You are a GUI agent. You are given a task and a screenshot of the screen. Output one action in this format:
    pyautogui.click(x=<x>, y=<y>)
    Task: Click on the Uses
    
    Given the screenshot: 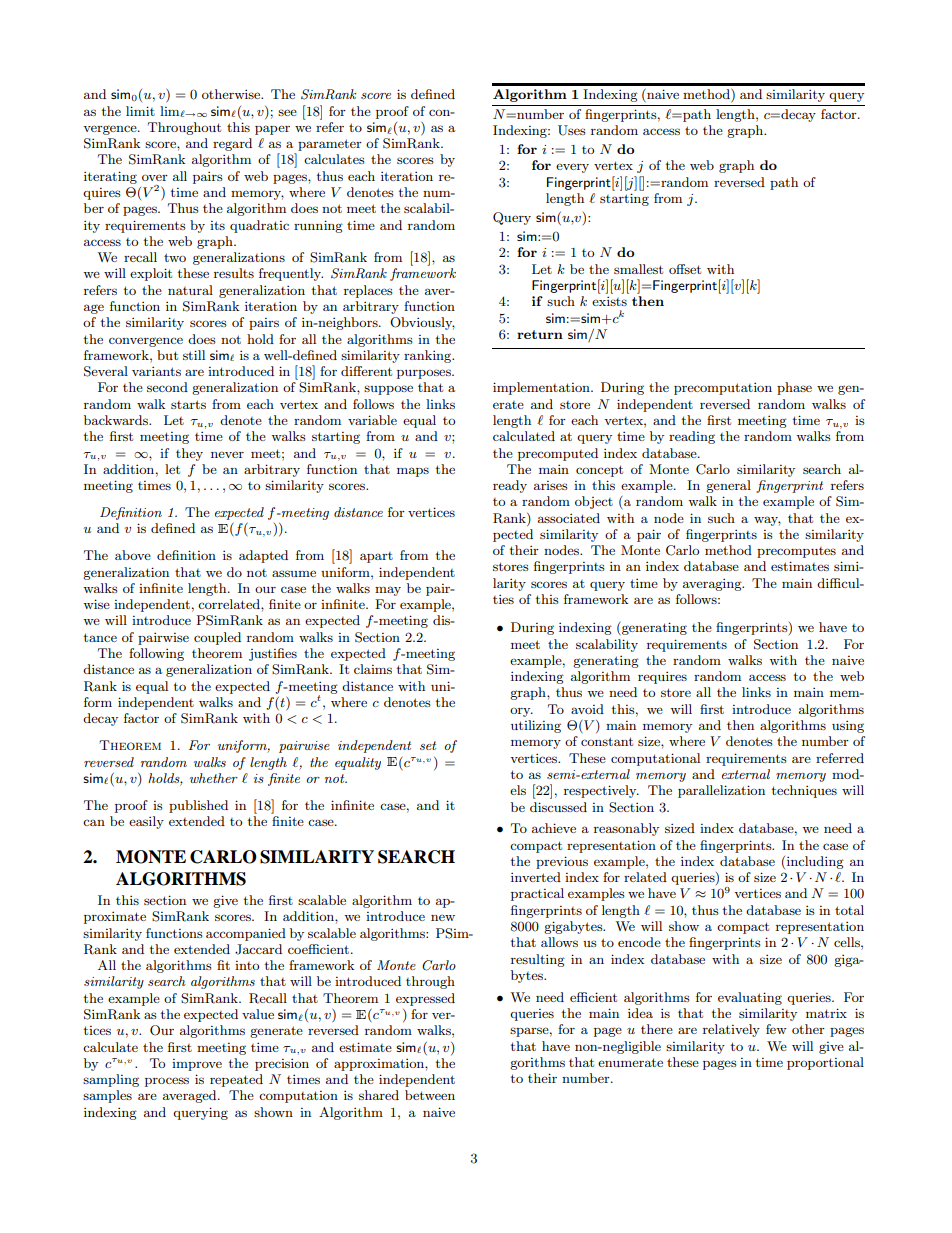 What is the action you would take?
    pyautogui.click(x=572, y=130)
